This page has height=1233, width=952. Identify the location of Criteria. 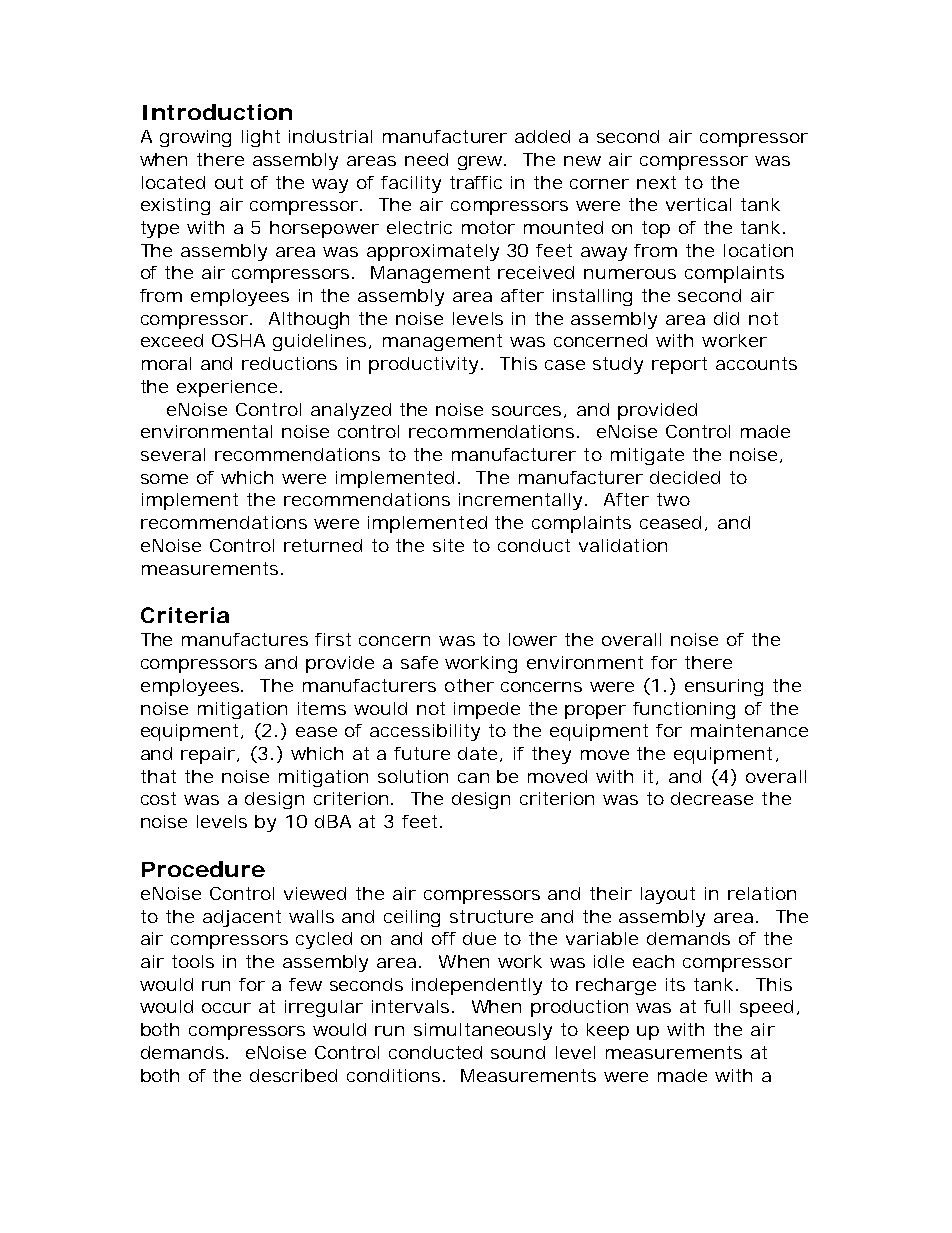
(185, 615).
